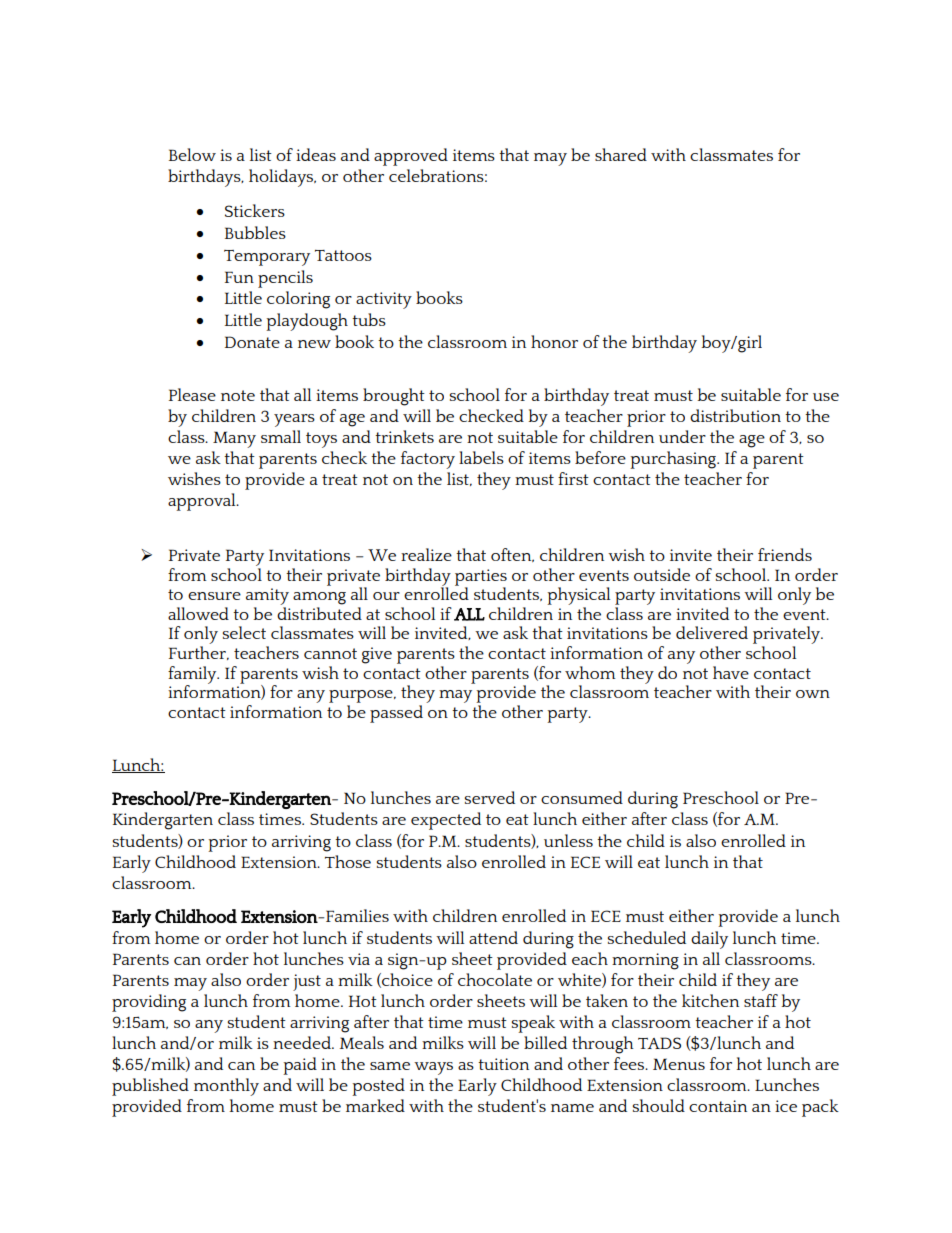  I want to click on distribution, so click(735, 415).
